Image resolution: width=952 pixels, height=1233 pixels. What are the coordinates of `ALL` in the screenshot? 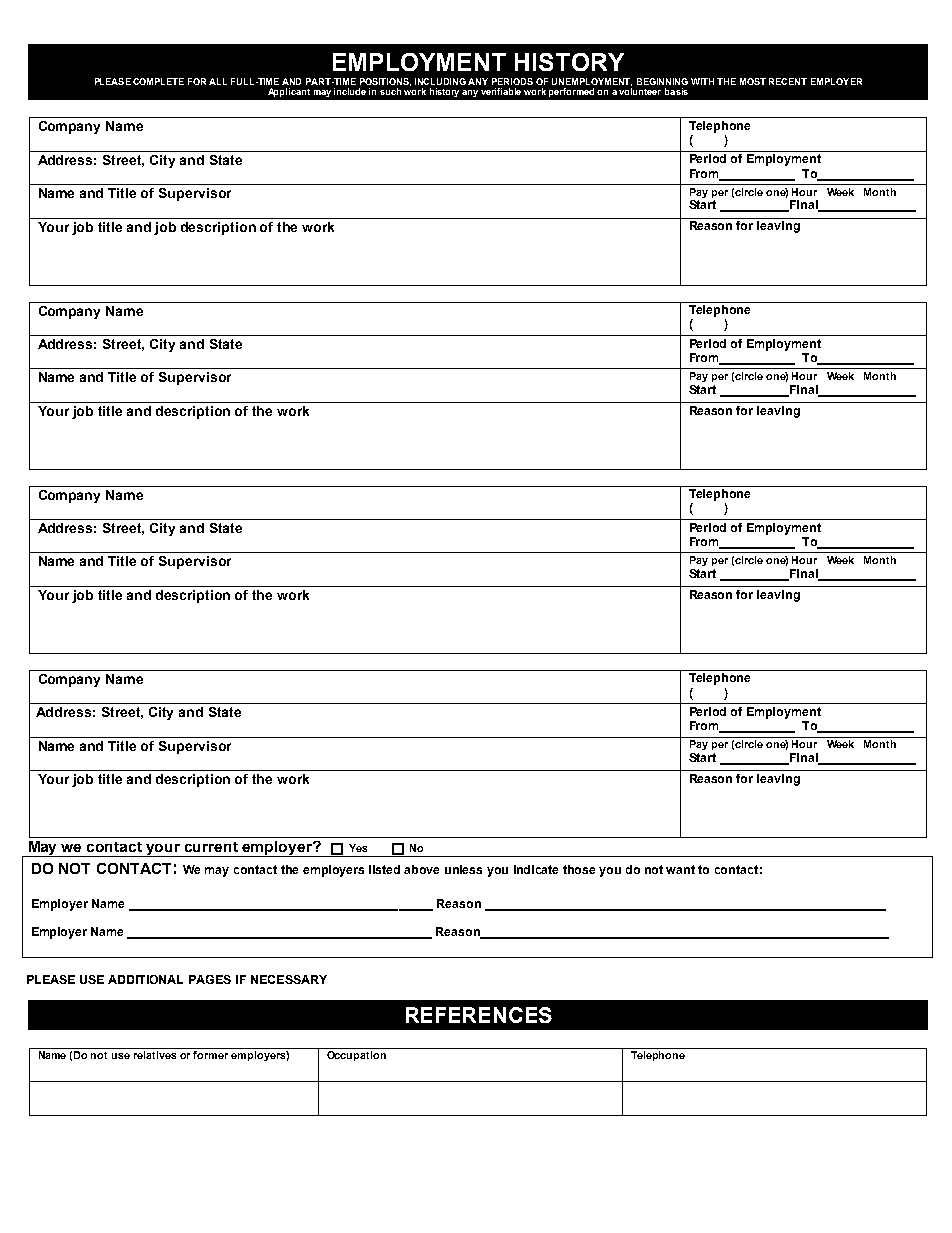 It's located at (218, 81).
